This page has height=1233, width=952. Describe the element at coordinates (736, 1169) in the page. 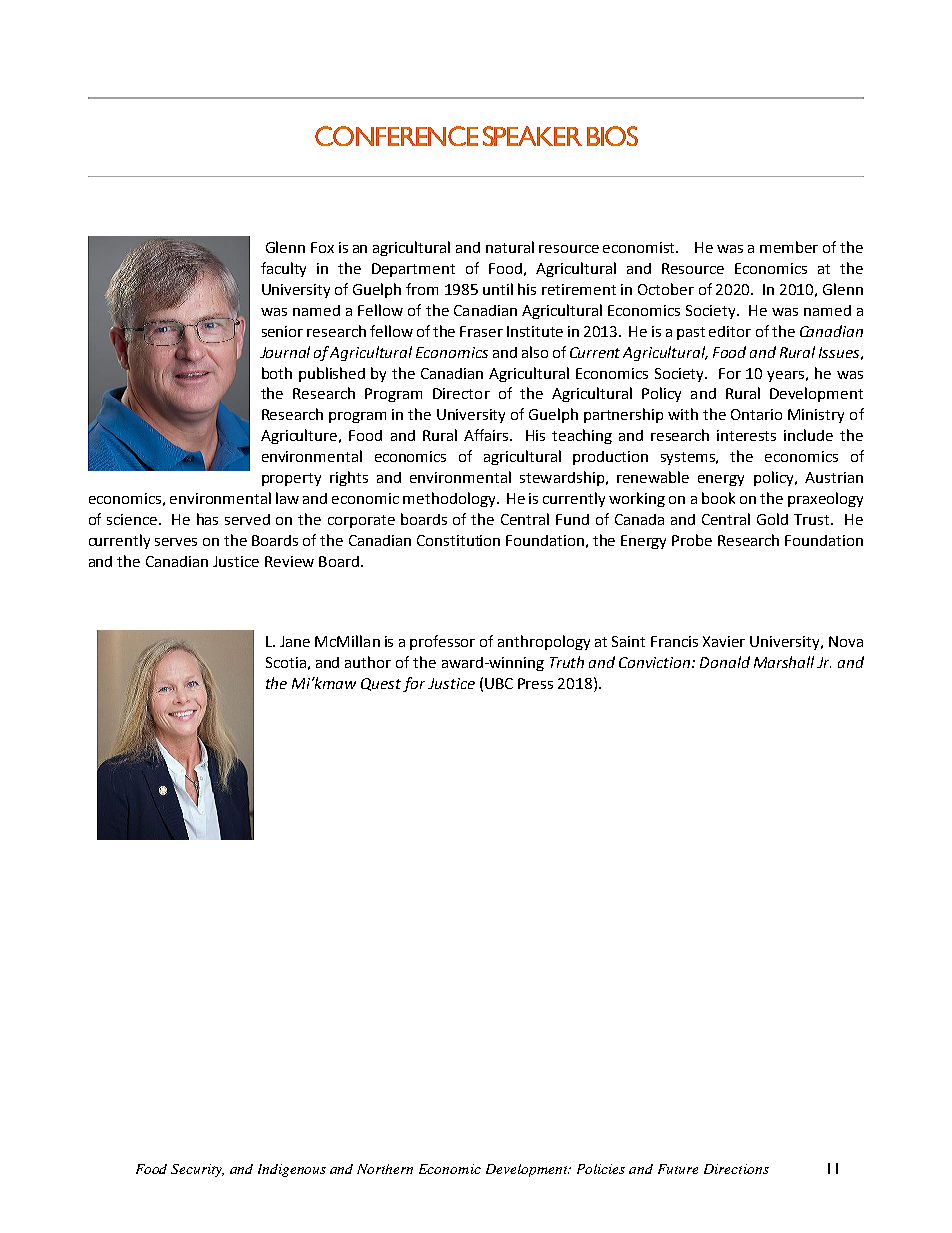

I see `Directions` at that location.
